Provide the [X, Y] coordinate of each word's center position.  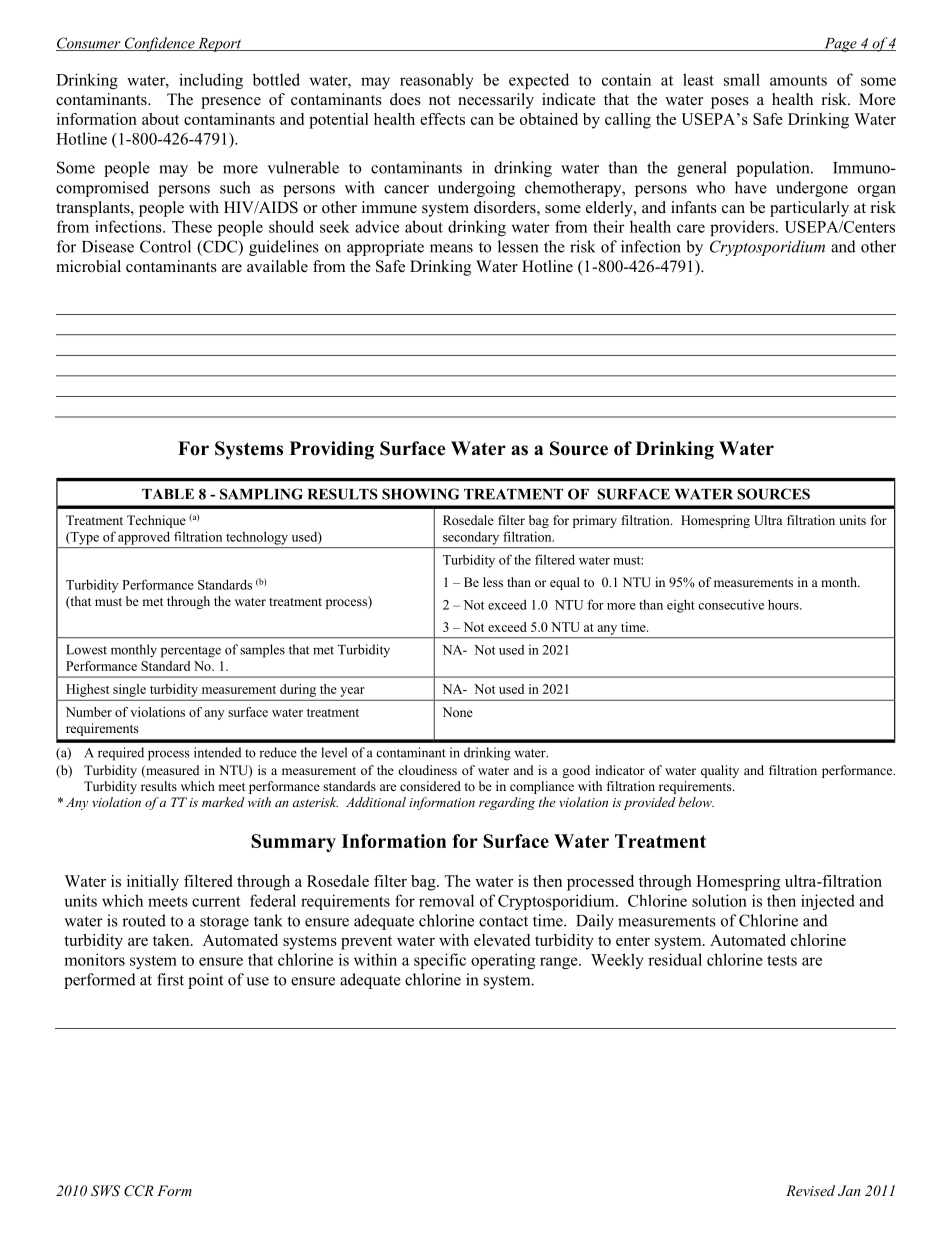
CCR [138, 1191]
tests [782, 960]
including [211, 81]
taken [172, 940]
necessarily [496, 101]
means [451, 248]
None [457, 712]
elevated [502, 940]
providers [743, 228]
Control [165, 246]
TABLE [168, 494]
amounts [798, 80]
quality [720, 771]
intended [217, 752]
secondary [471, 538]
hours [784, 604]
